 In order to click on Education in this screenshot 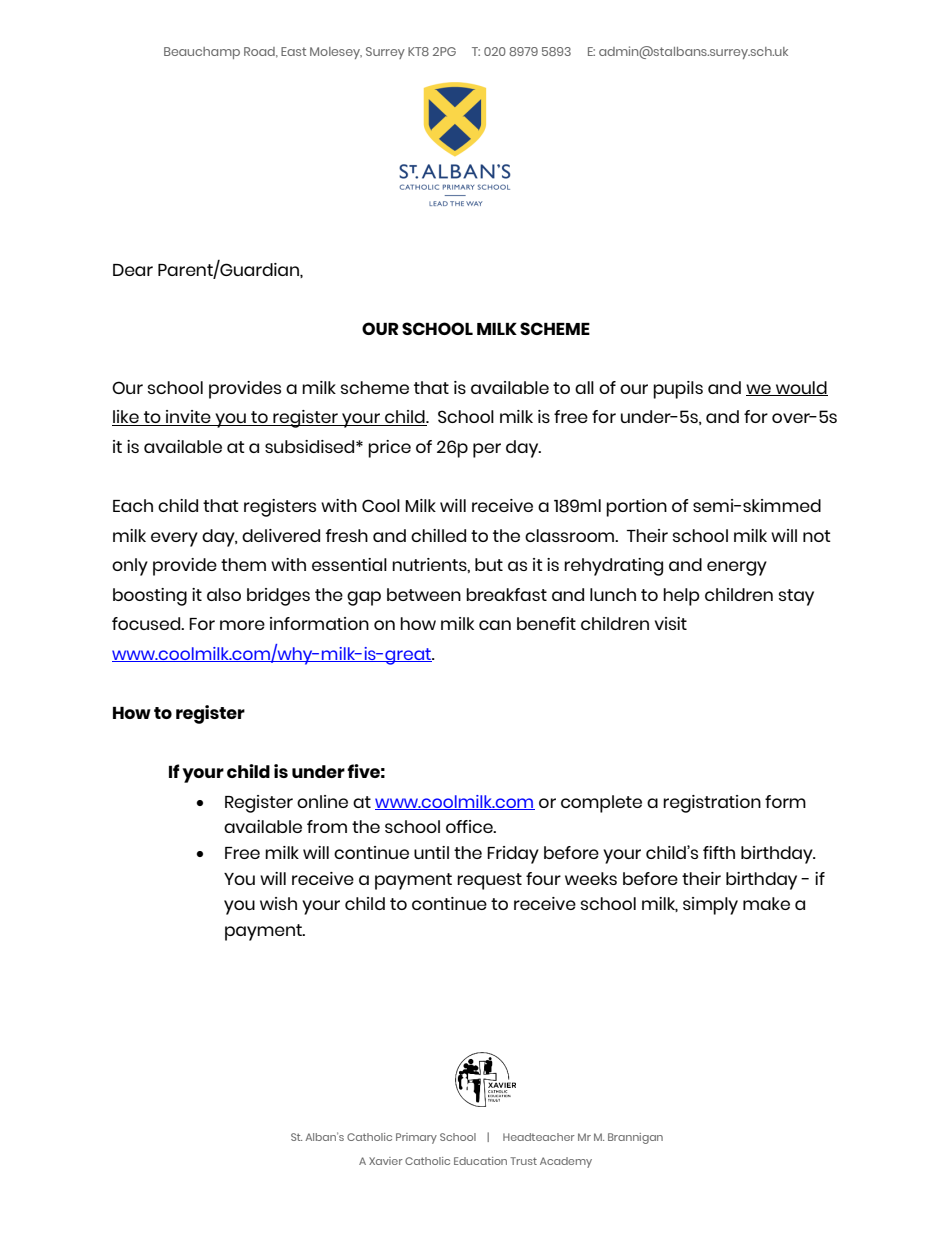, I will do `click(480, 1161)`.
